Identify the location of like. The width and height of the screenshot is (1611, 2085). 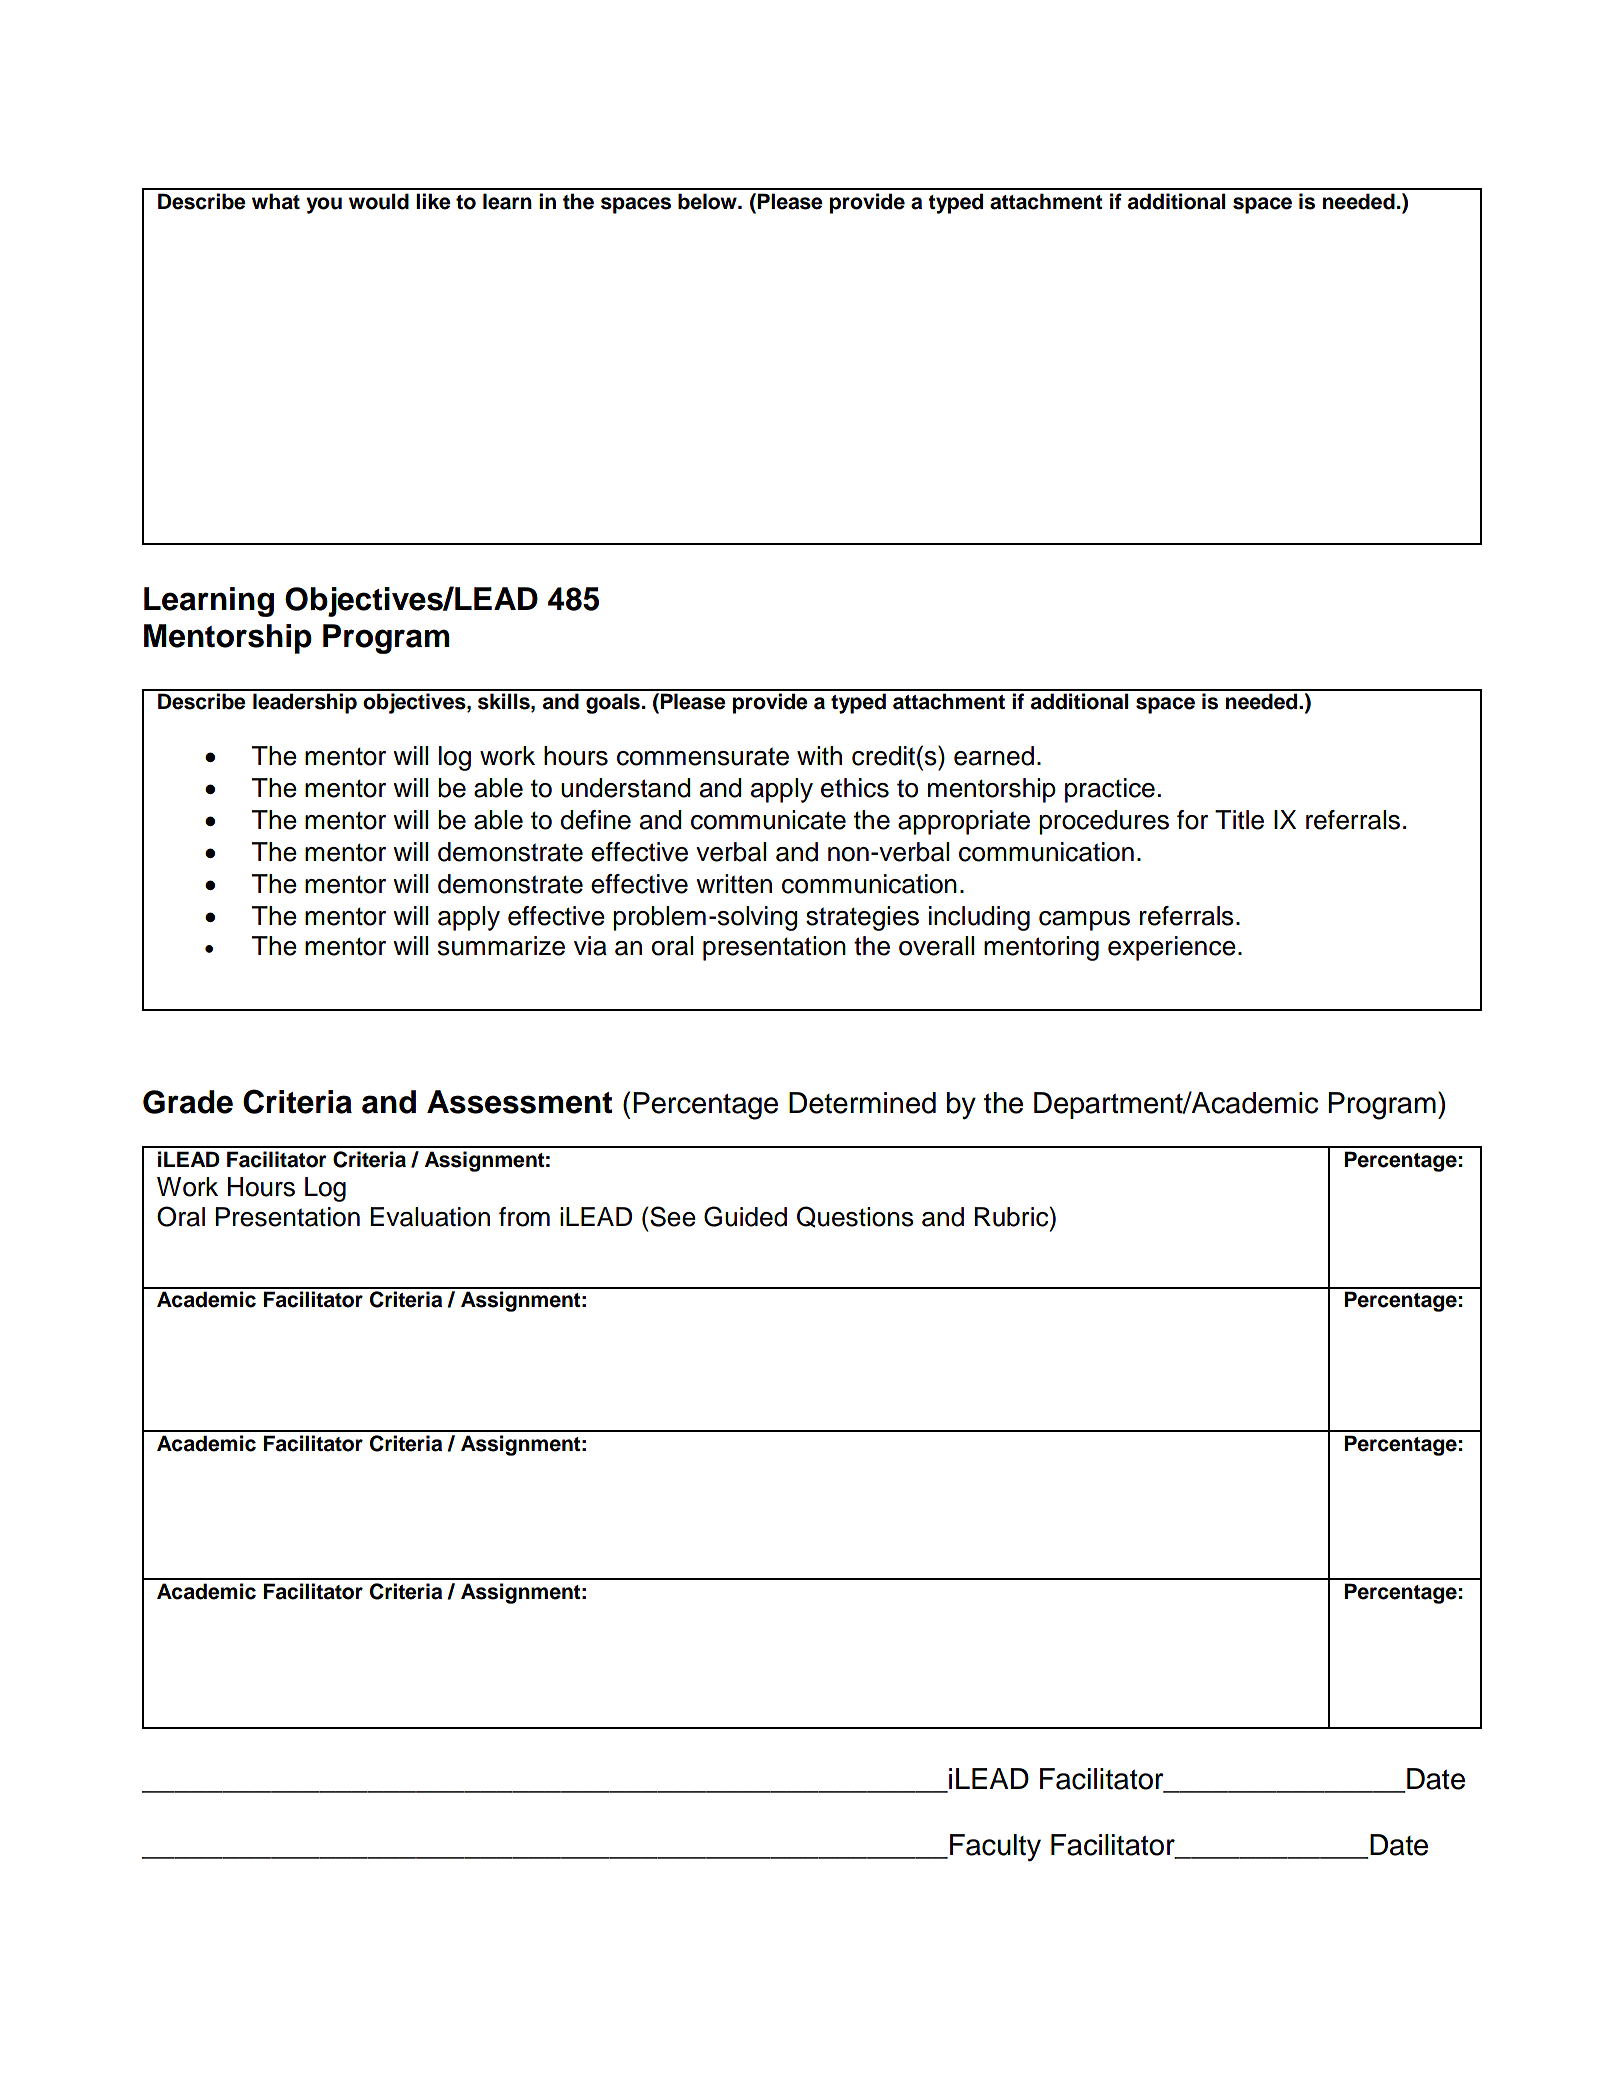
(433, 201).
